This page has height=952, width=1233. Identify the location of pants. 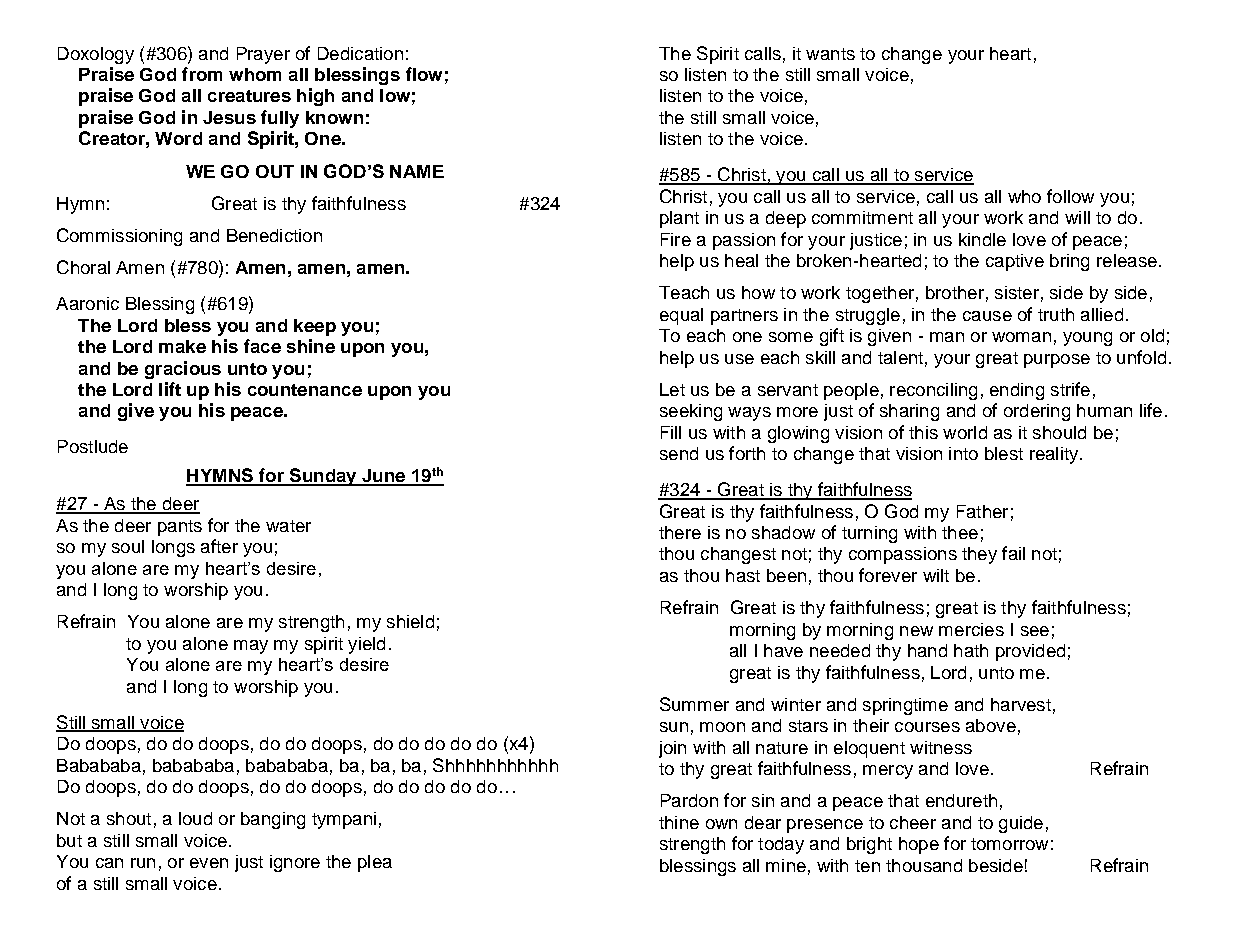
(180, 528).
